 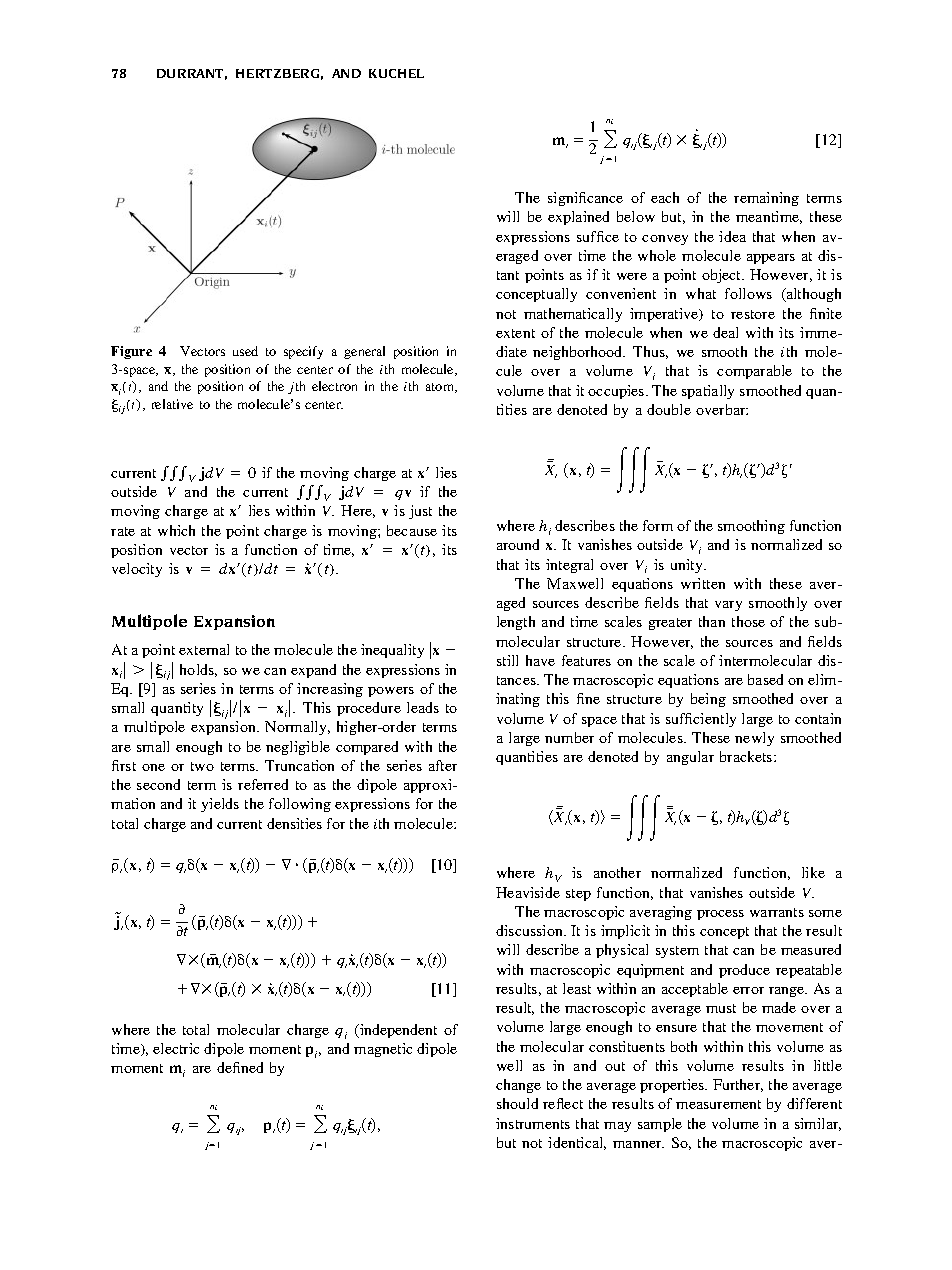 What do you see at coordinates (732, 236) in the document?
I see `idea` at bounding box center [732, 236].
